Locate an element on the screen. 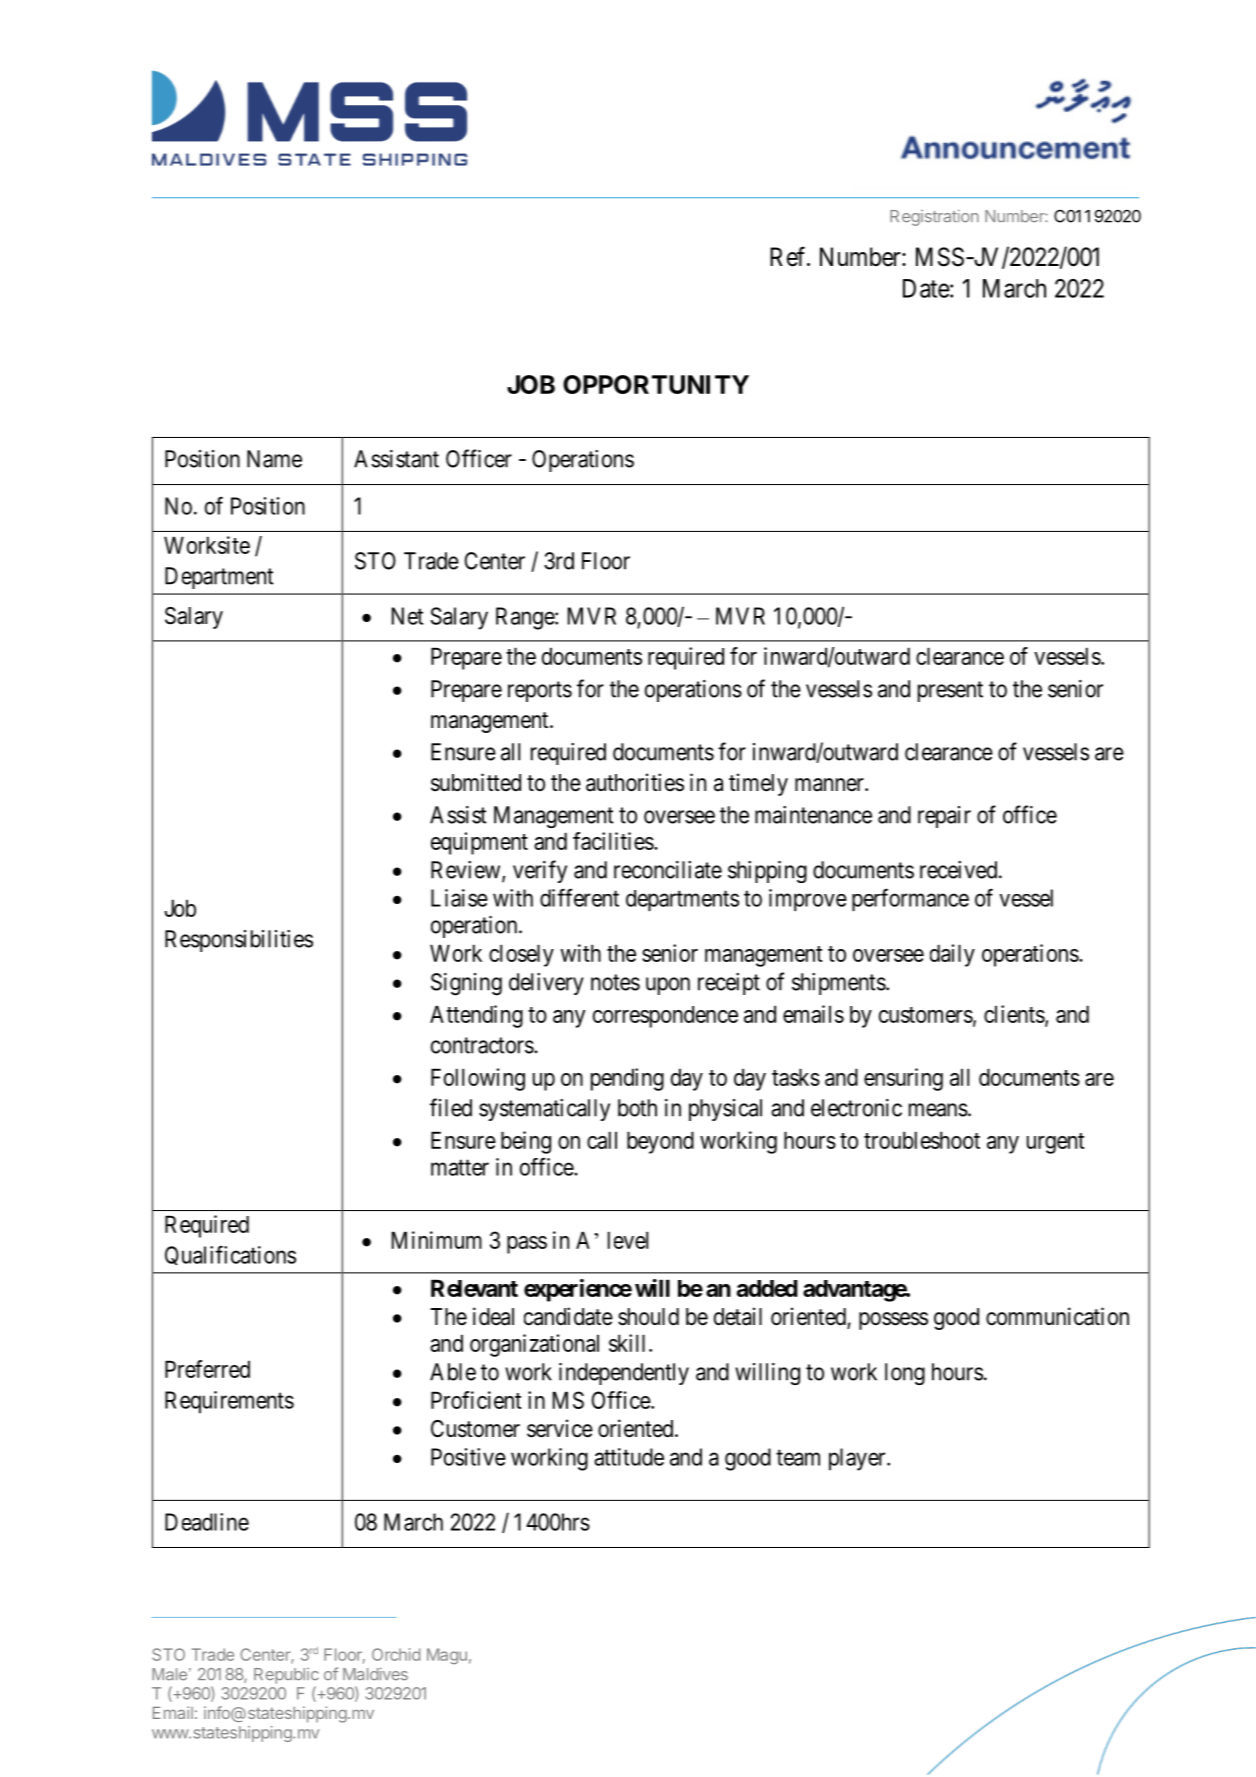  daily is located at coordinates (952, 955).
